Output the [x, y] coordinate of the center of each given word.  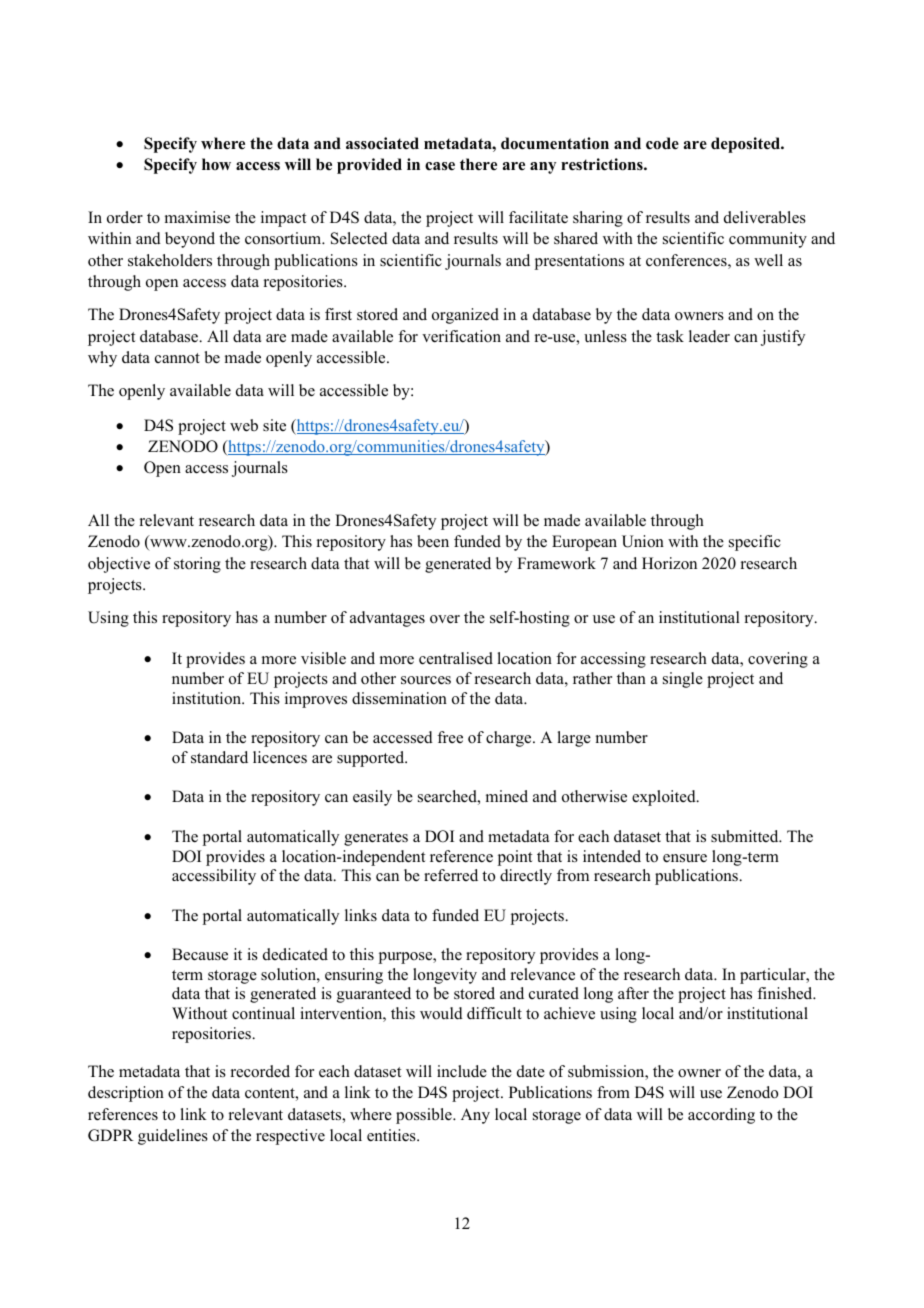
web [244, 425]
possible [425, 1116]
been [433, 541]
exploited [665, 798]
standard [219, 757]
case [440, 166]
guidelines [173, 1137]
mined [507, 796]
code [662, 143]
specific [755, 543]
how [216, 164]
